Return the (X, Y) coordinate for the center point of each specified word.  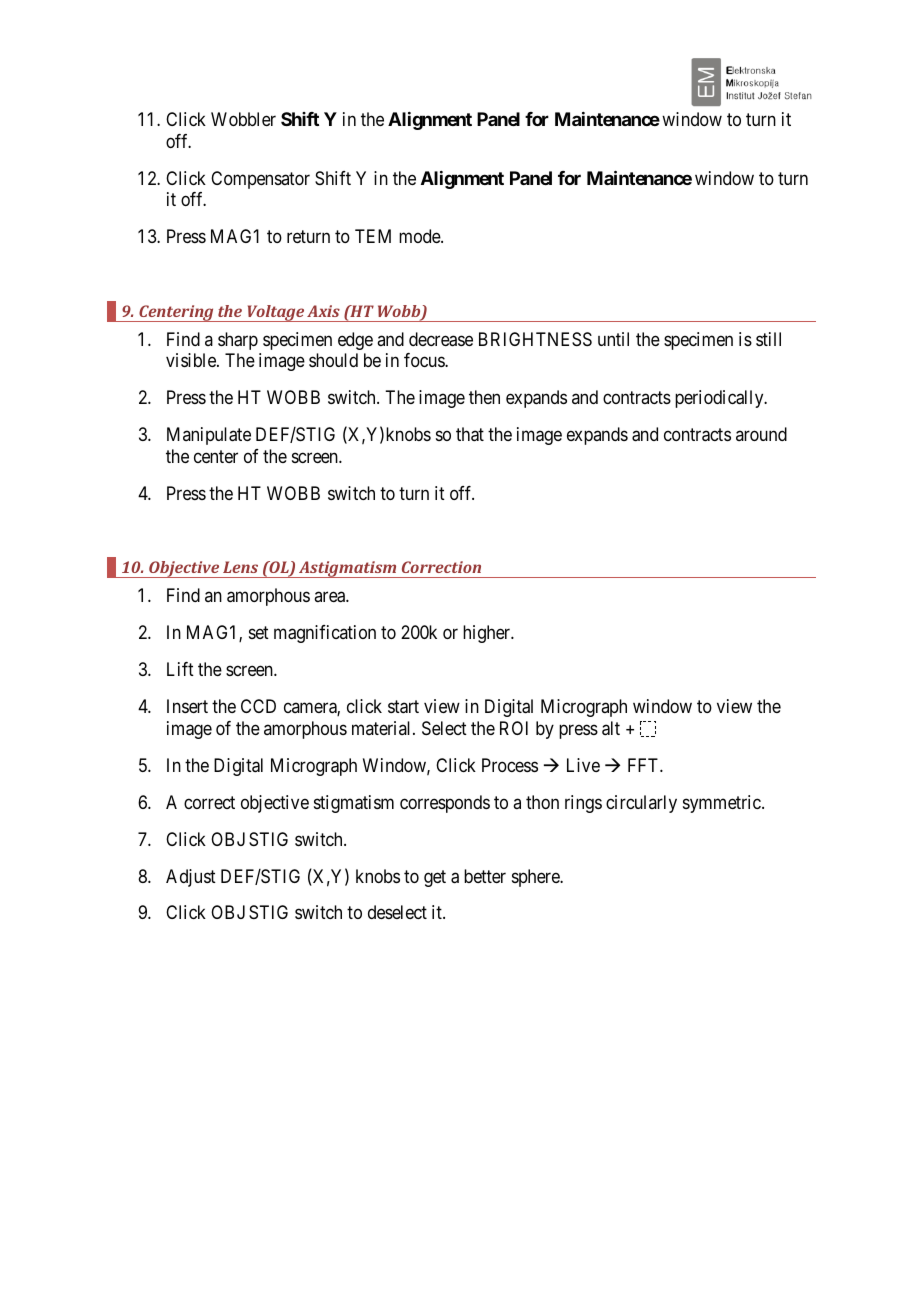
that (470, 434)
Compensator (260, 180)
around (761, 434)
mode (420, 236)
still (768, 339)
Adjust (191, 878)
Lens (240, 567)
